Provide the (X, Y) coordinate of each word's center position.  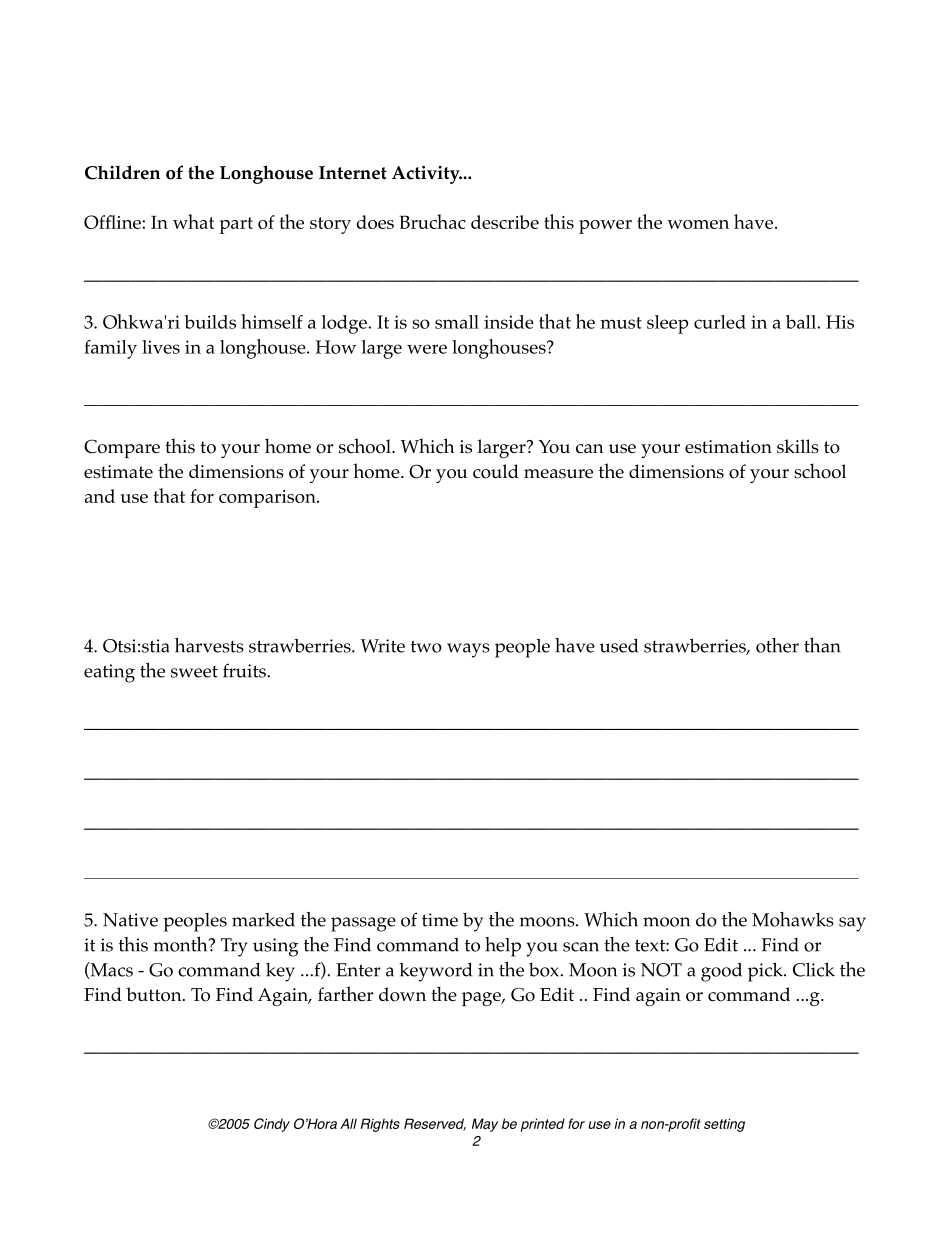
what (193, 221)
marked (263, 920)
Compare (122, 448)
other (777, 645)
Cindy (272, 1125)
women (698, 224)
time (440, 920)
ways (468, 650)
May (485, 1125)
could (496, 471)
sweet (194, 672)
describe (505, 222)
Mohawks (793, 919)
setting (724, 1125)
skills (798, 446)
